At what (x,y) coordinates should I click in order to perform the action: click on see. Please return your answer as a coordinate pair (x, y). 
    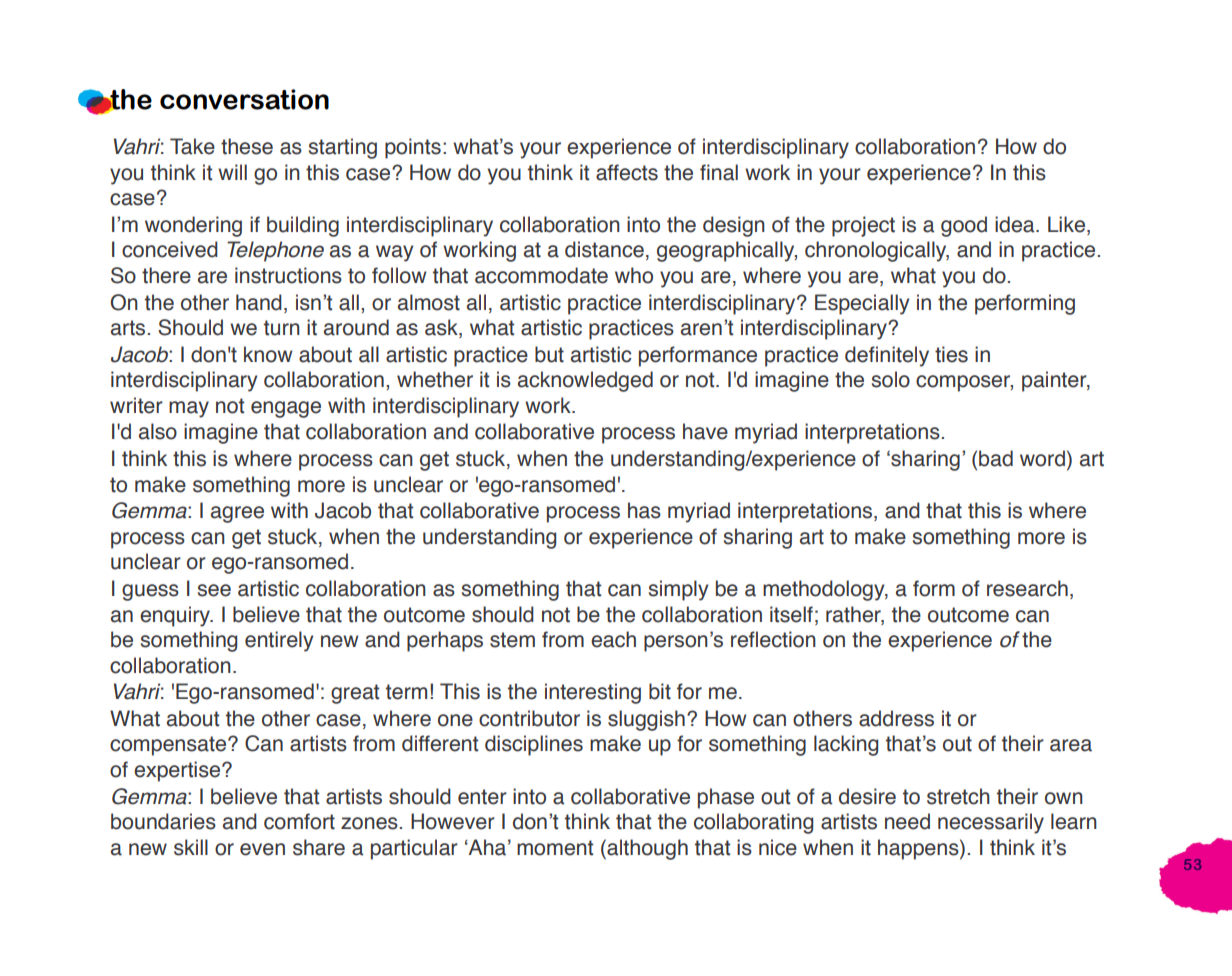
    Looking at the image, I should click on (214, 590).
